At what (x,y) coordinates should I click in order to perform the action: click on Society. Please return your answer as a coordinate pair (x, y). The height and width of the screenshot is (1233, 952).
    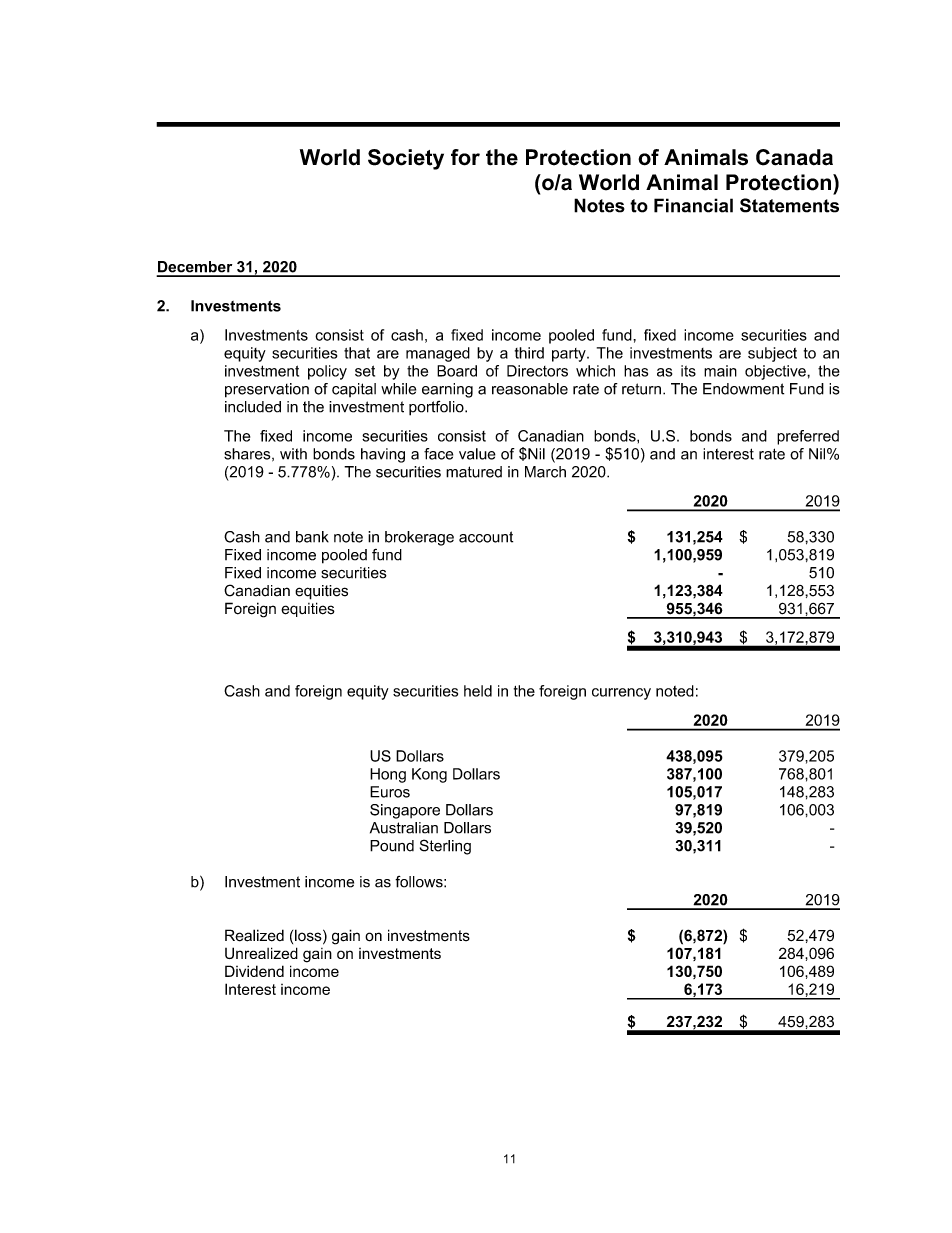
    Looking at the image, I should click on (406, 159).
